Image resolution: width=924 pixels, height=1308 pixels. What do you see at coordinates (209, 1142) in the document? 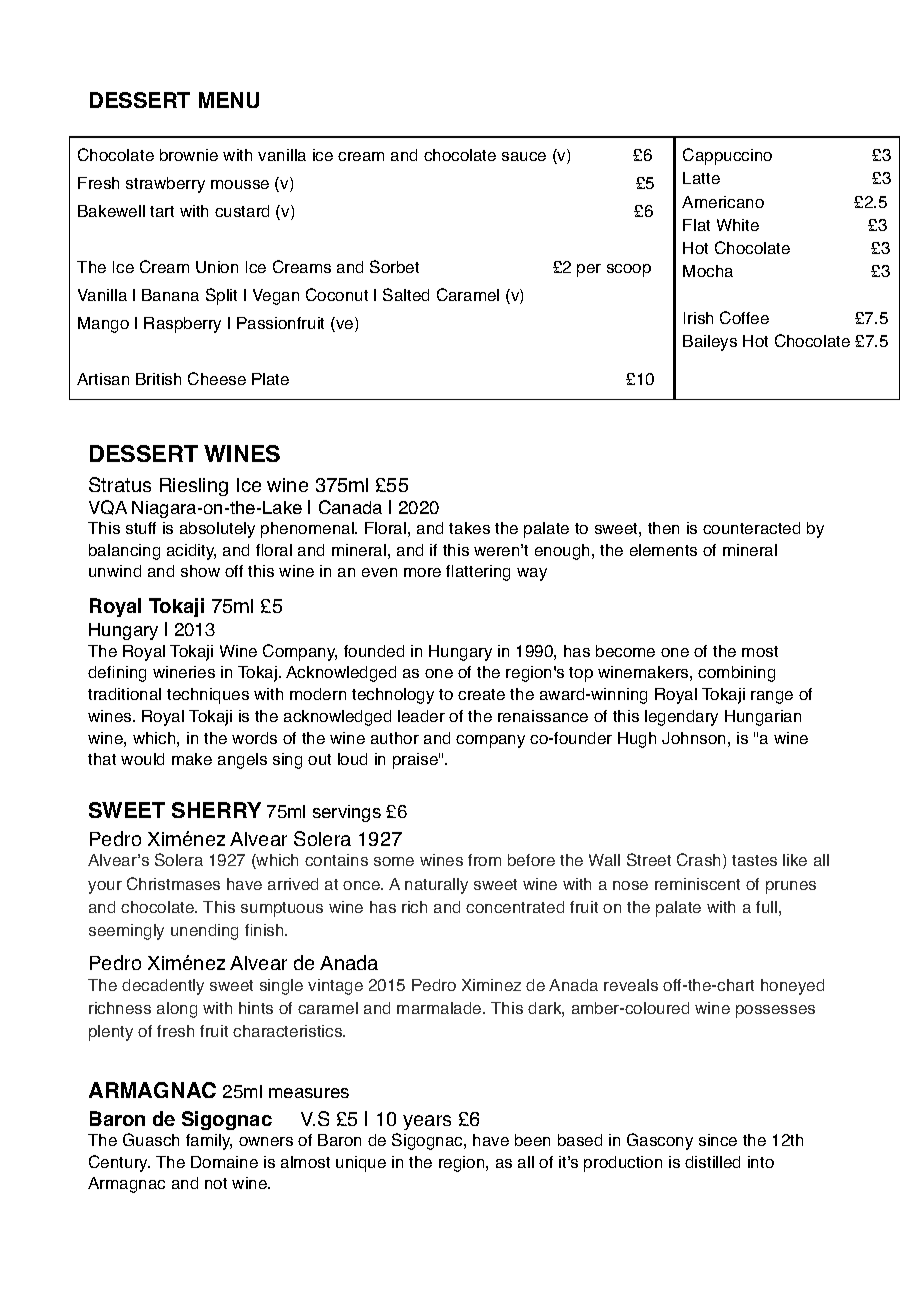
I see `family` at bounding box center [209, 1142].
